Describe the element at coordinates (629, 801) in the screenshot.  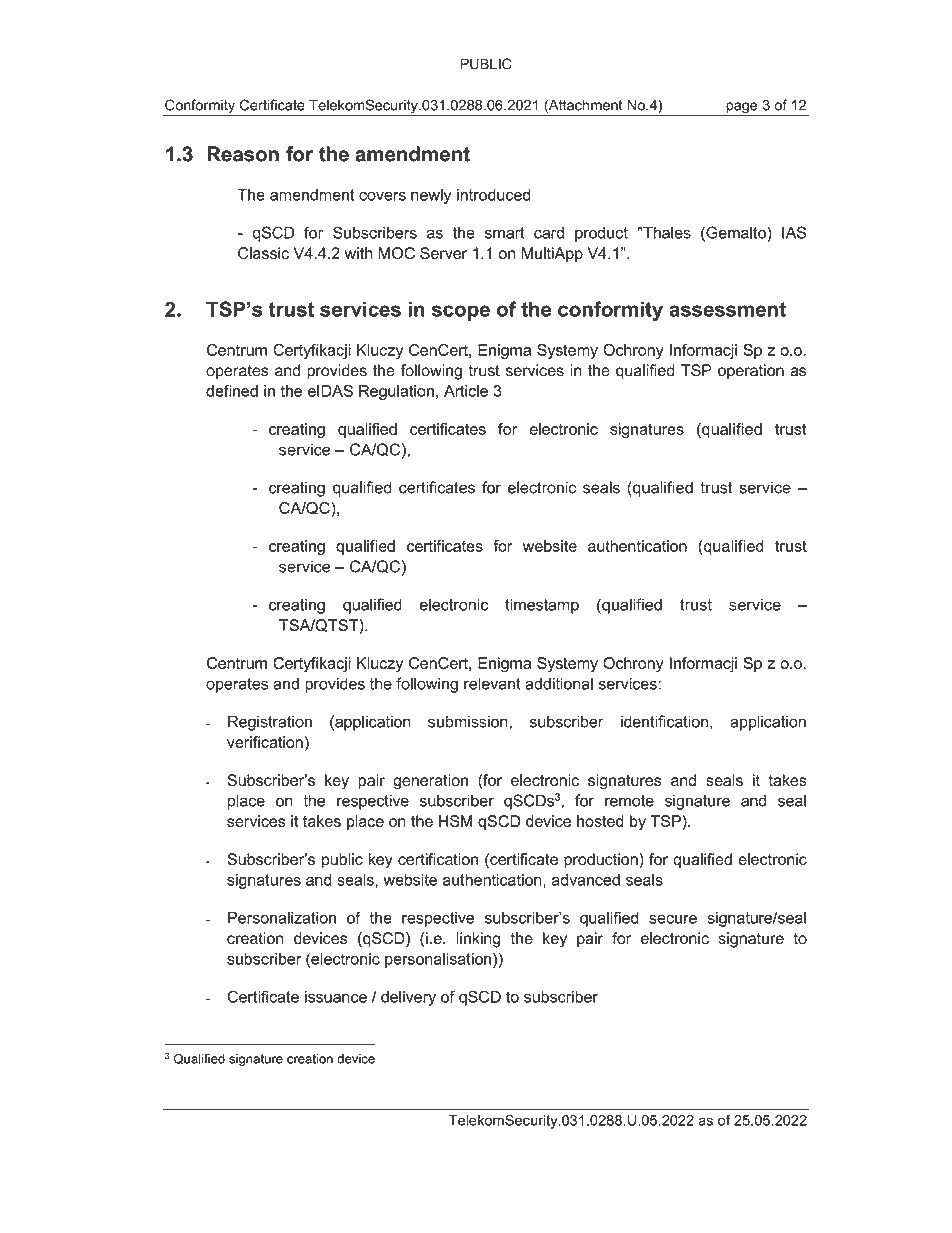
I see `remote` at that location.
